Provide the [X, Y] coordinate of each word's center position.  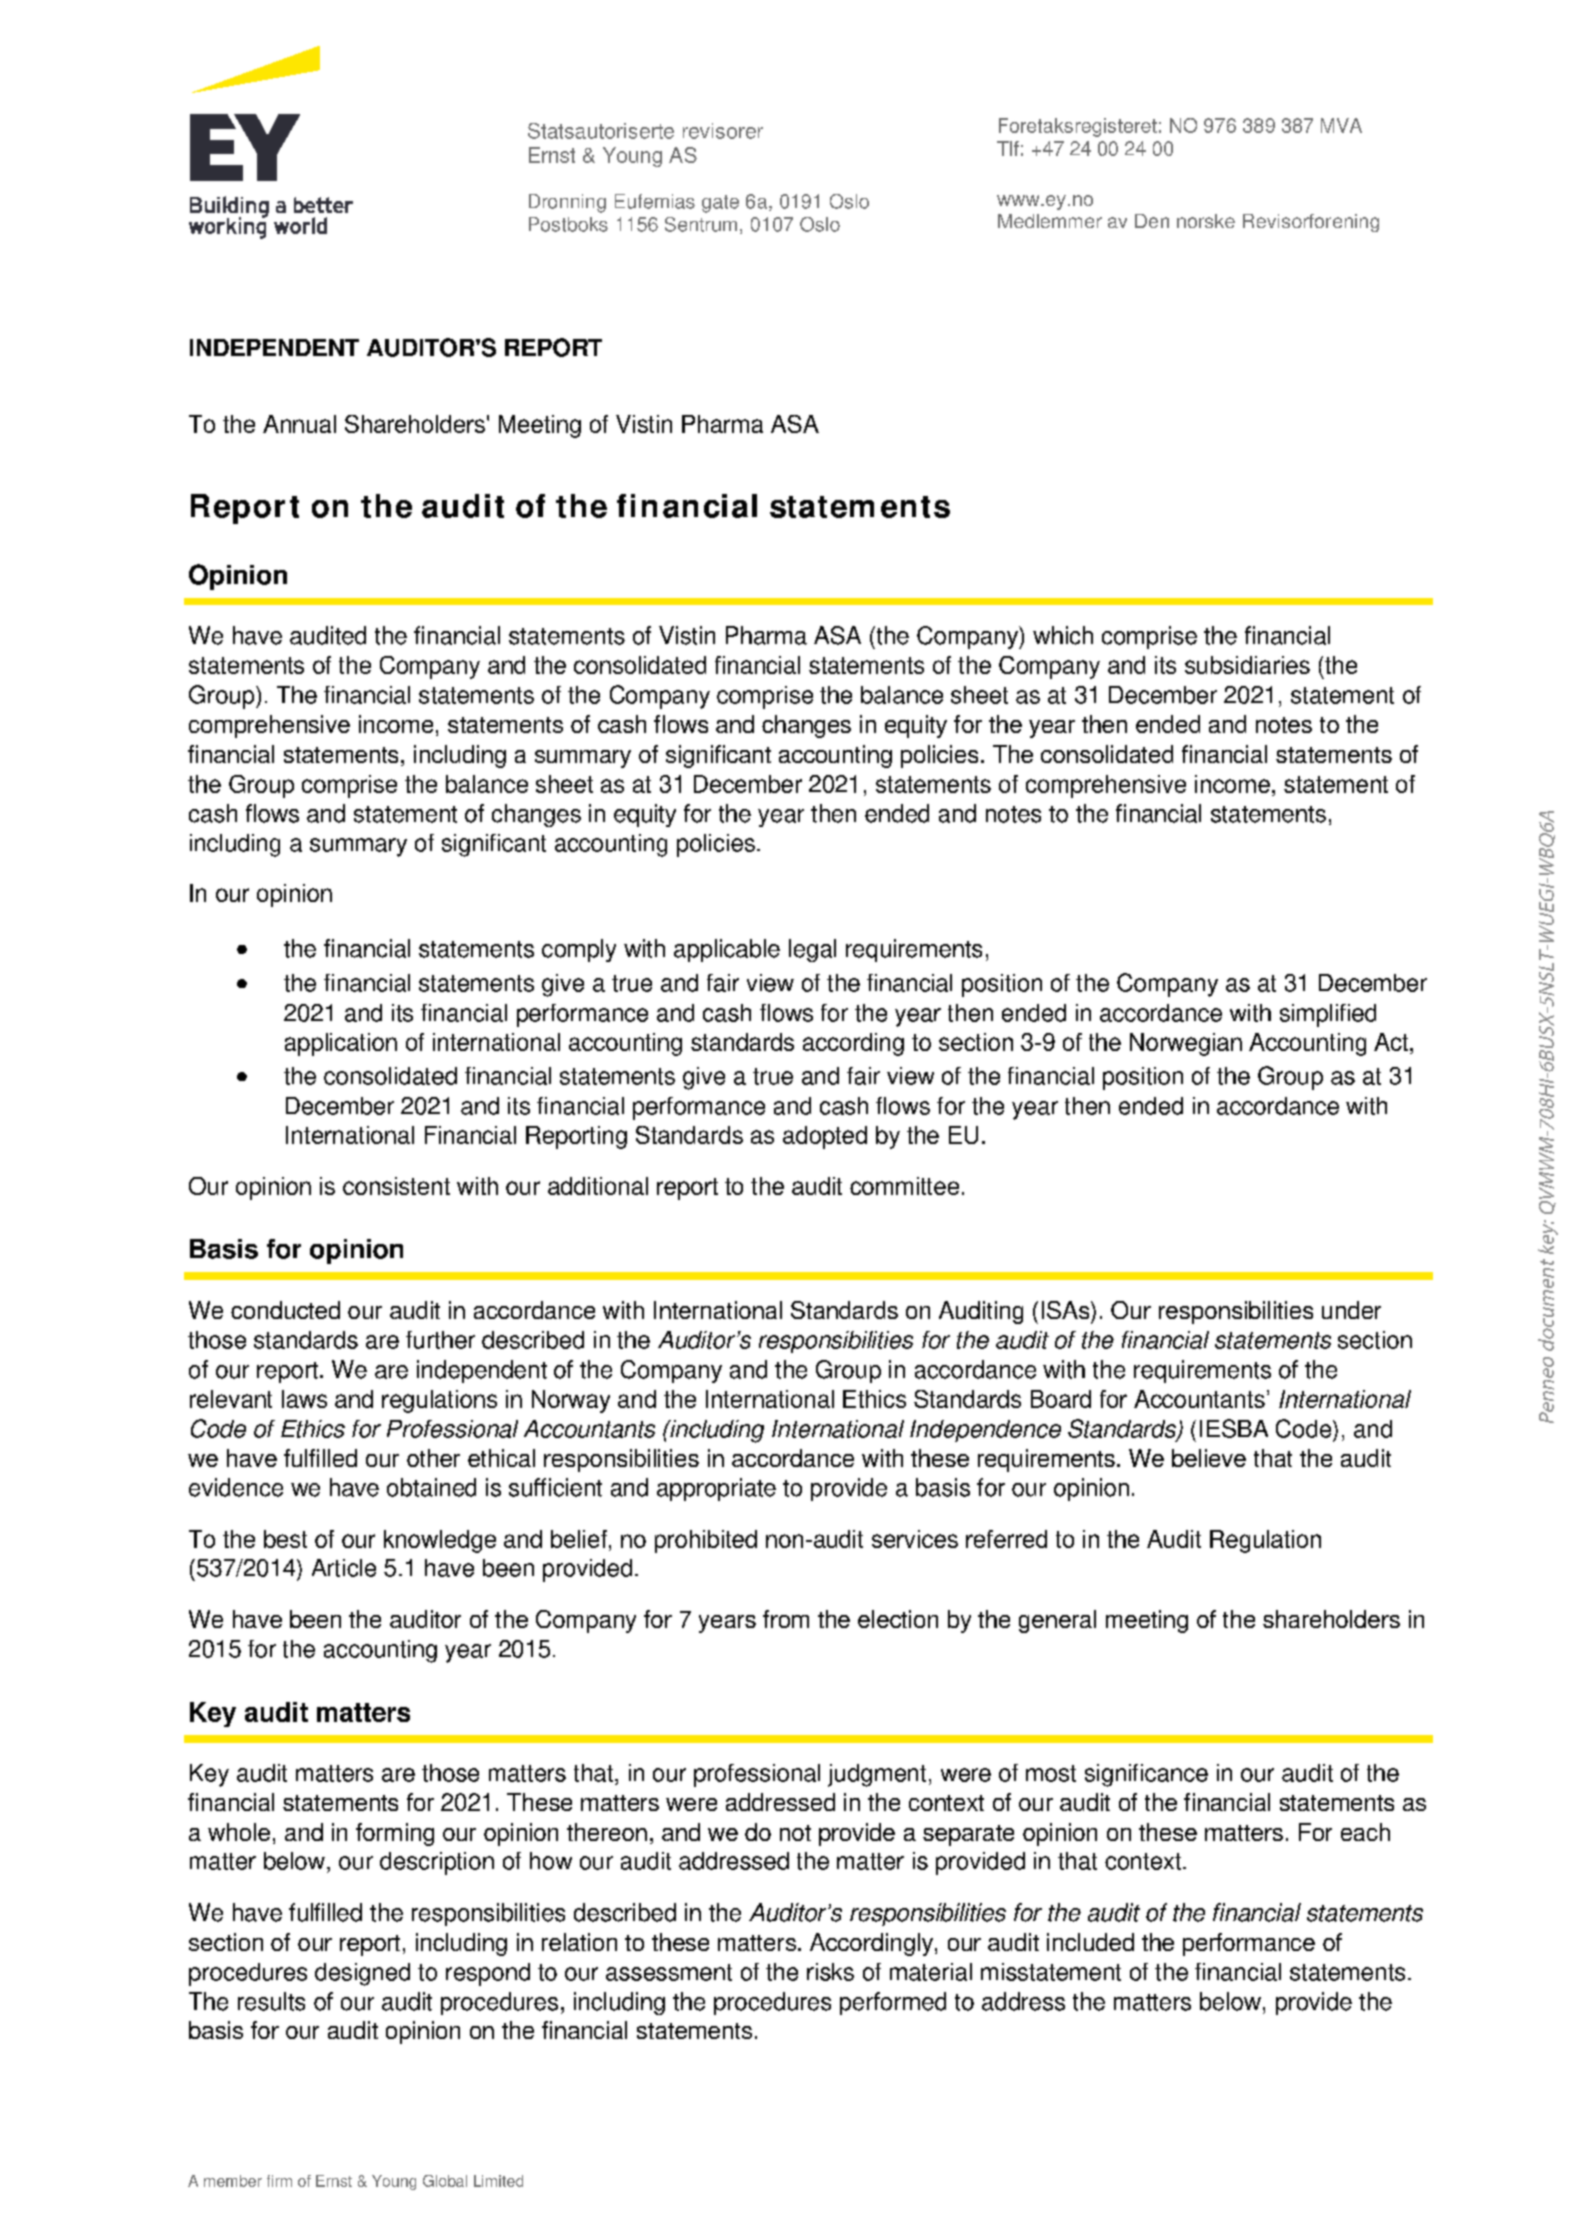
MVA [1341, 125]
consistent [396, 1186]
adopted [825, 1137]
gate [720, 204]
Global [445, 2181]
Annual [299, 424]
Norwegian [1186, 1044]
